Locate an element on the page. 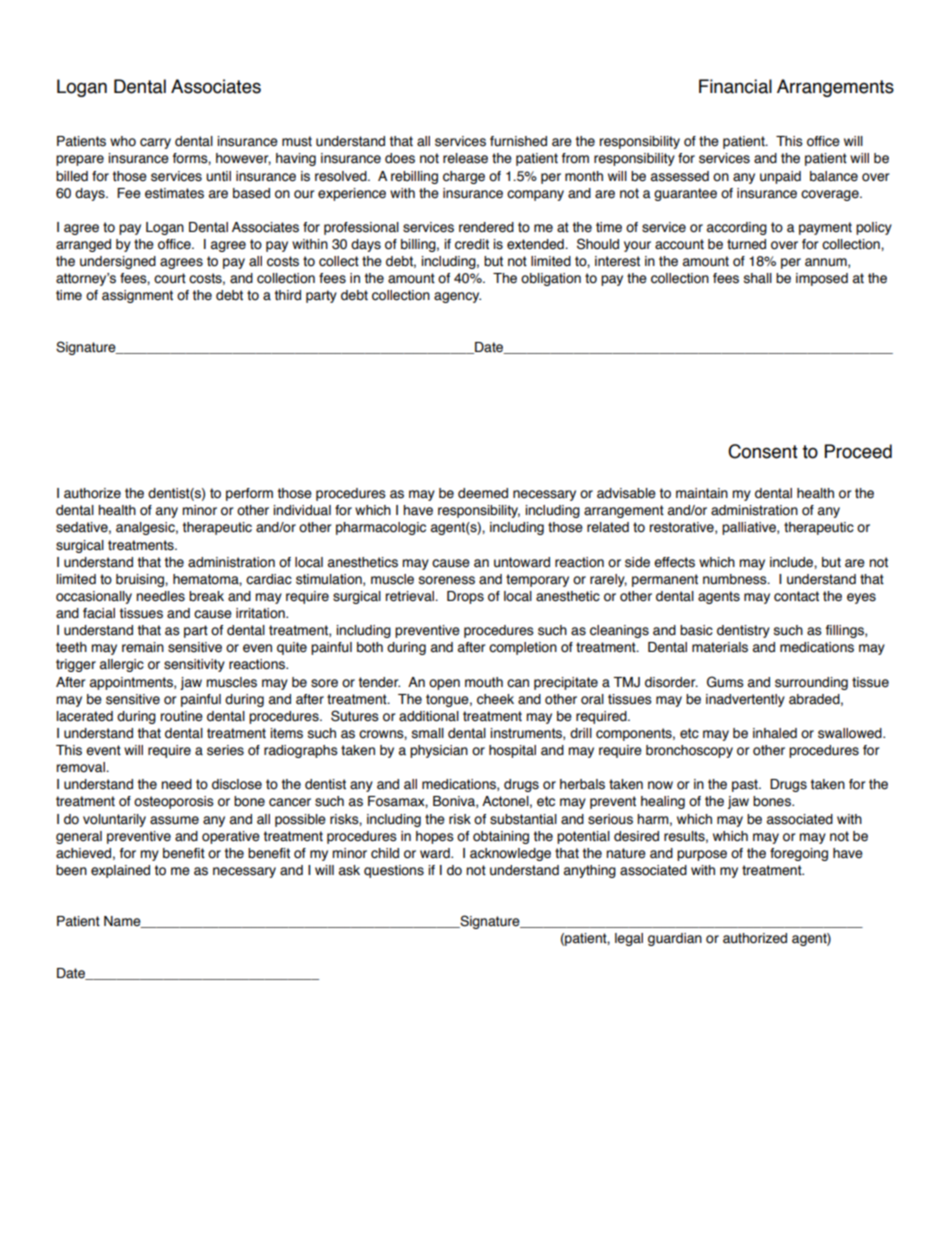 The width and height of the page is (952, 1233). Financial is located at coordinates (735, 86).
